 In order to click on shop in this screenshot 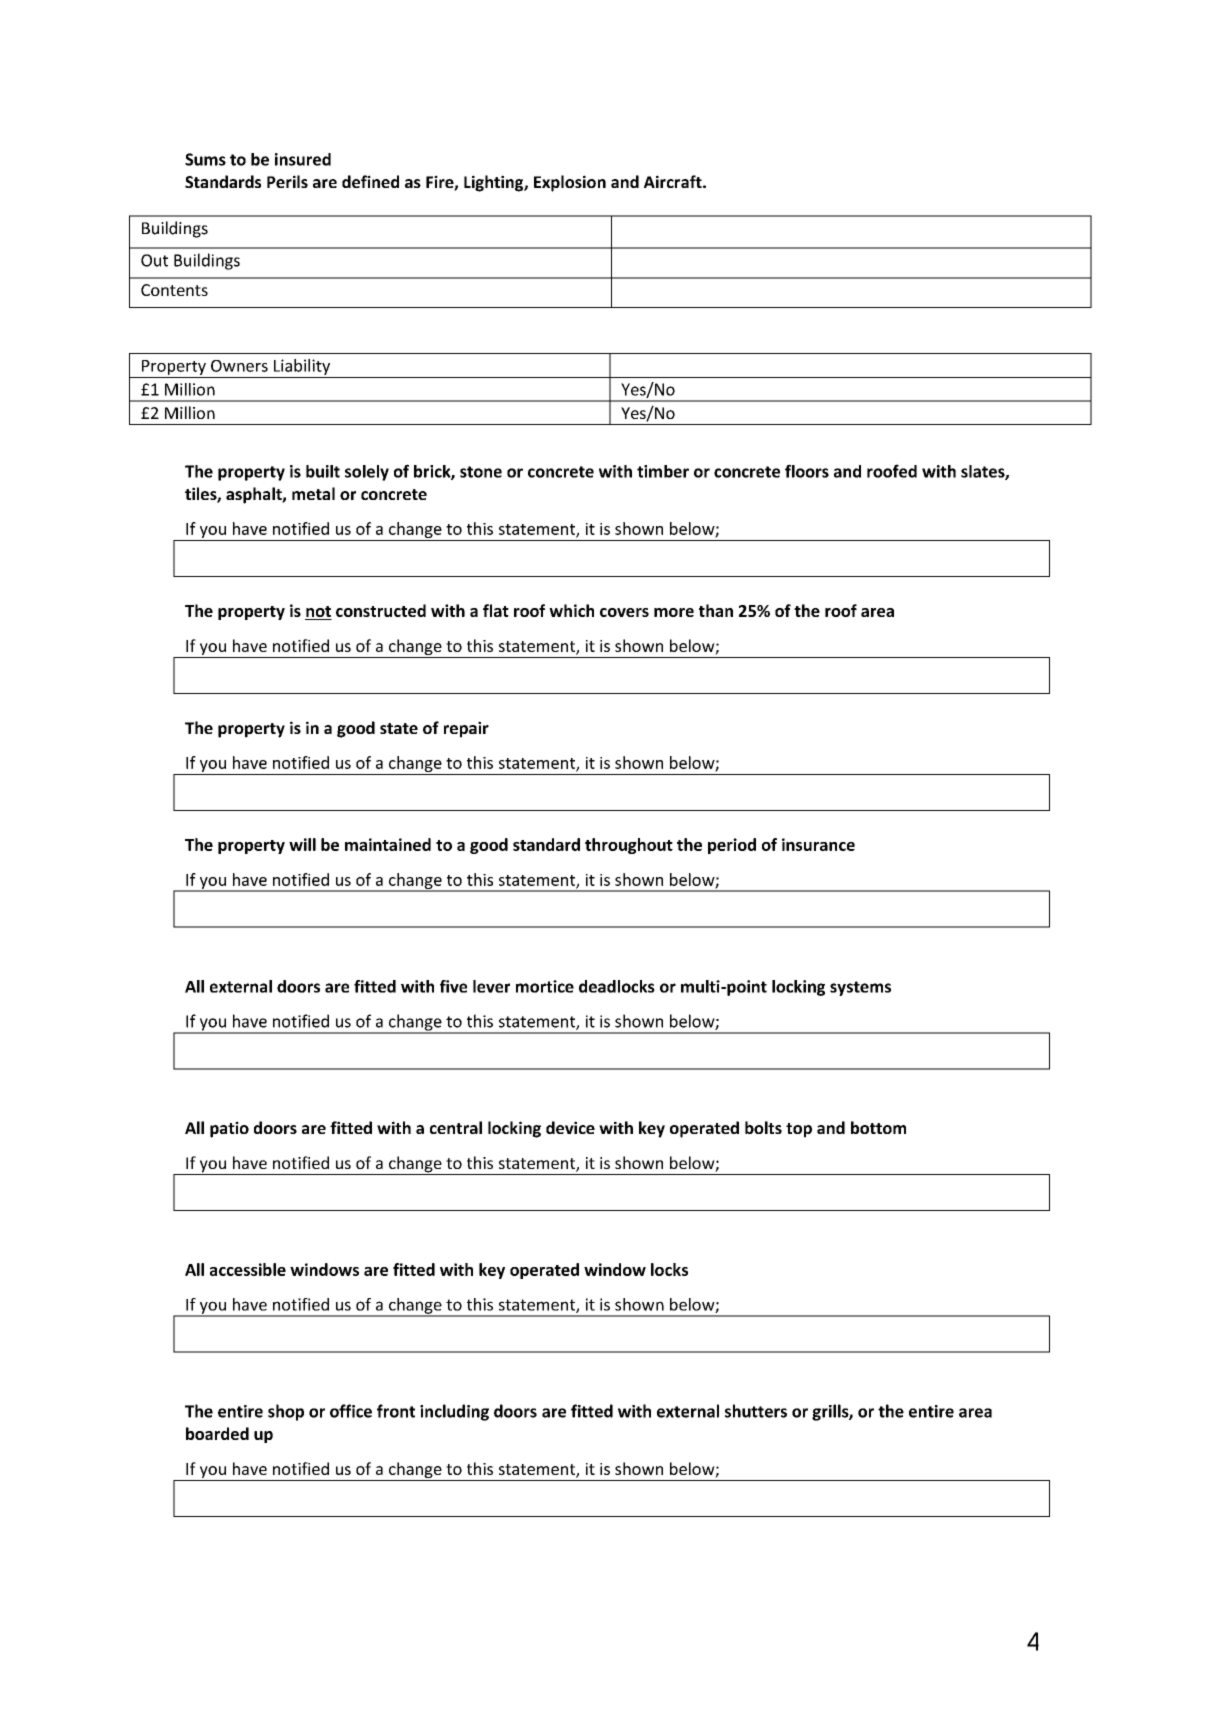, I will do `click(286, 1412)`.
